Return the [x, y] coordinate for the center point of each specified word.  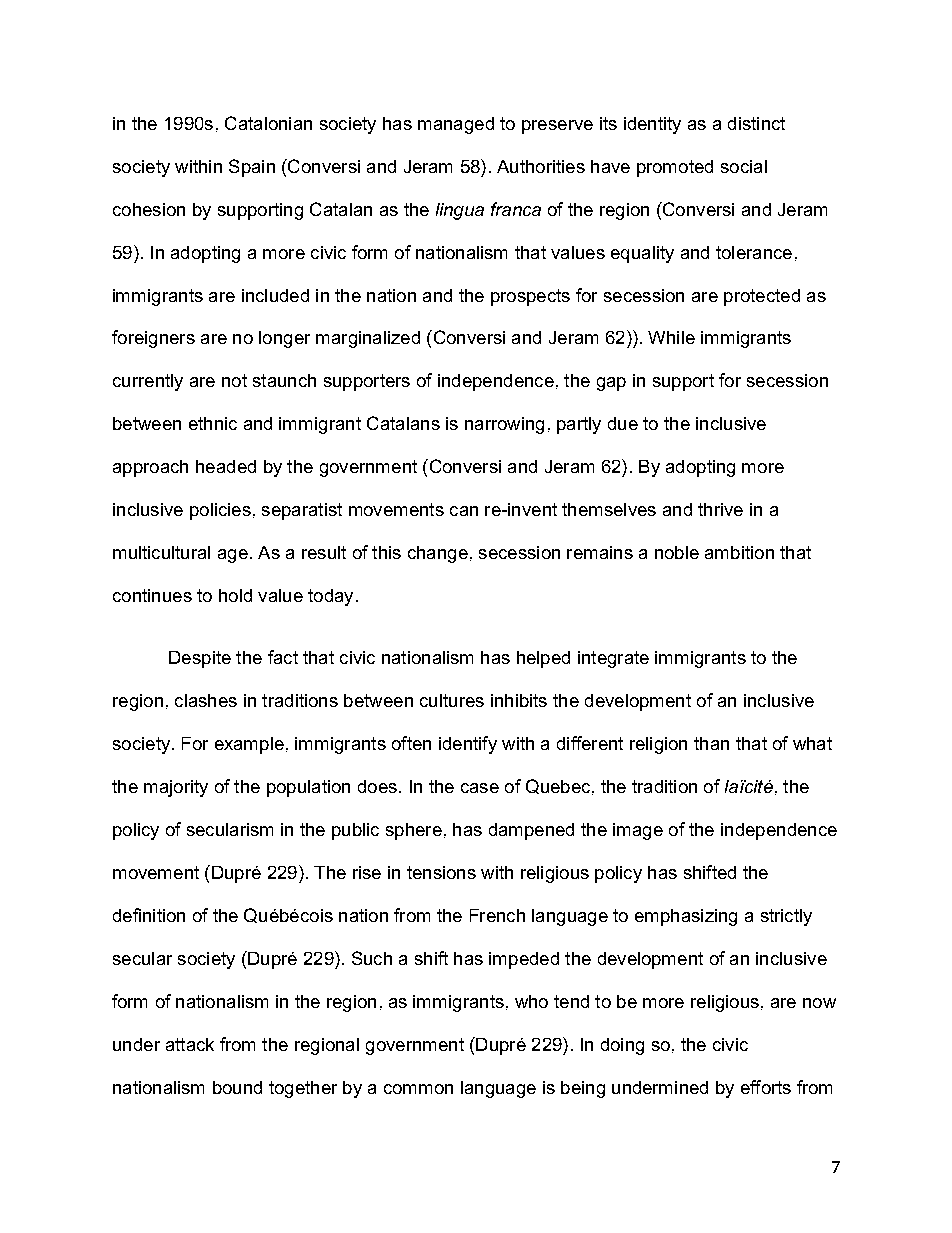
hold [235, 595]
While [671, 337]
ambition [739, 552]
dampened [531, 831]
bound [237, 1087]
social [744, 166]
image [638, 831]
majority [176, 788]
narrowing [504, 425]
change [438, 554]
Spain [252, 168]
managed [456, 125]
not [234, 380]
